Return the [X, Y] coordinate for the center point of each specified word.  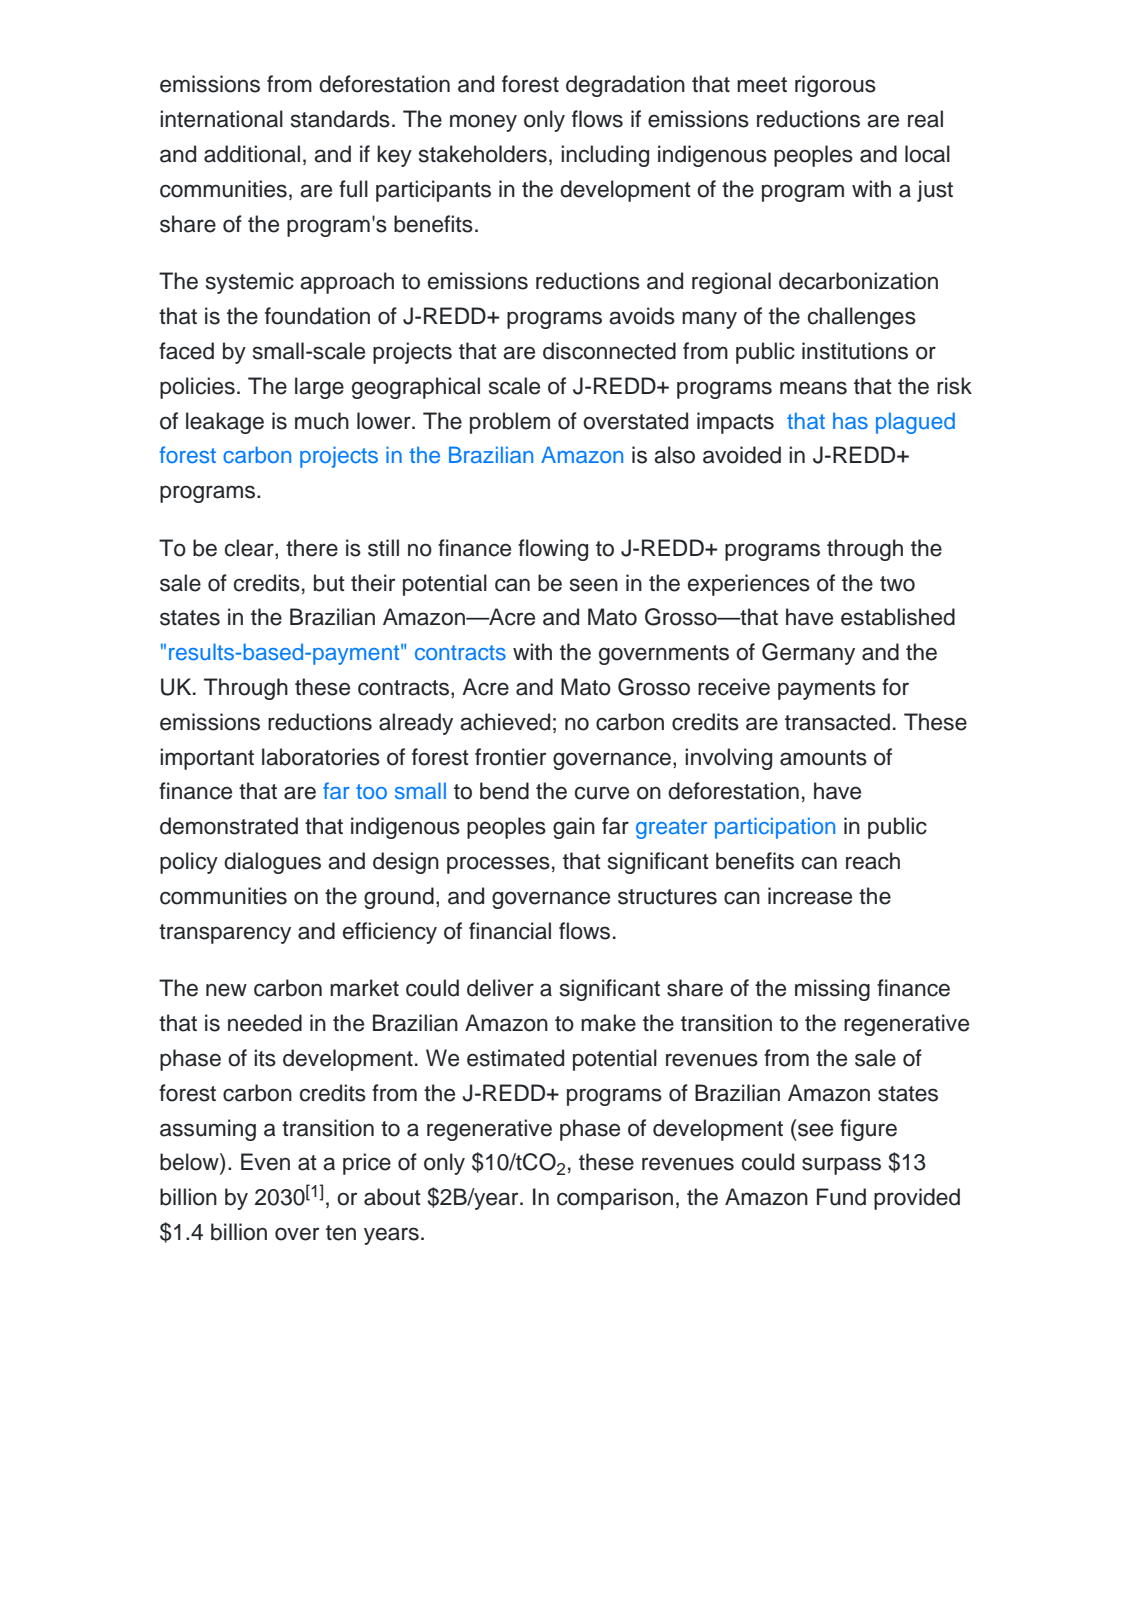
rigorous [835, 86]
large [319, 388]
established [898, 617]
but [329, 583]
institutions [855, 351]
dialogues [272, 863]
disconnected [609, 351]
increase [810, 896]
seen [594, 585]
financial [510, 931]
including [605, 156]
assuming [208, 1130]
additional [252, 154]
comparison [615, 1199]
